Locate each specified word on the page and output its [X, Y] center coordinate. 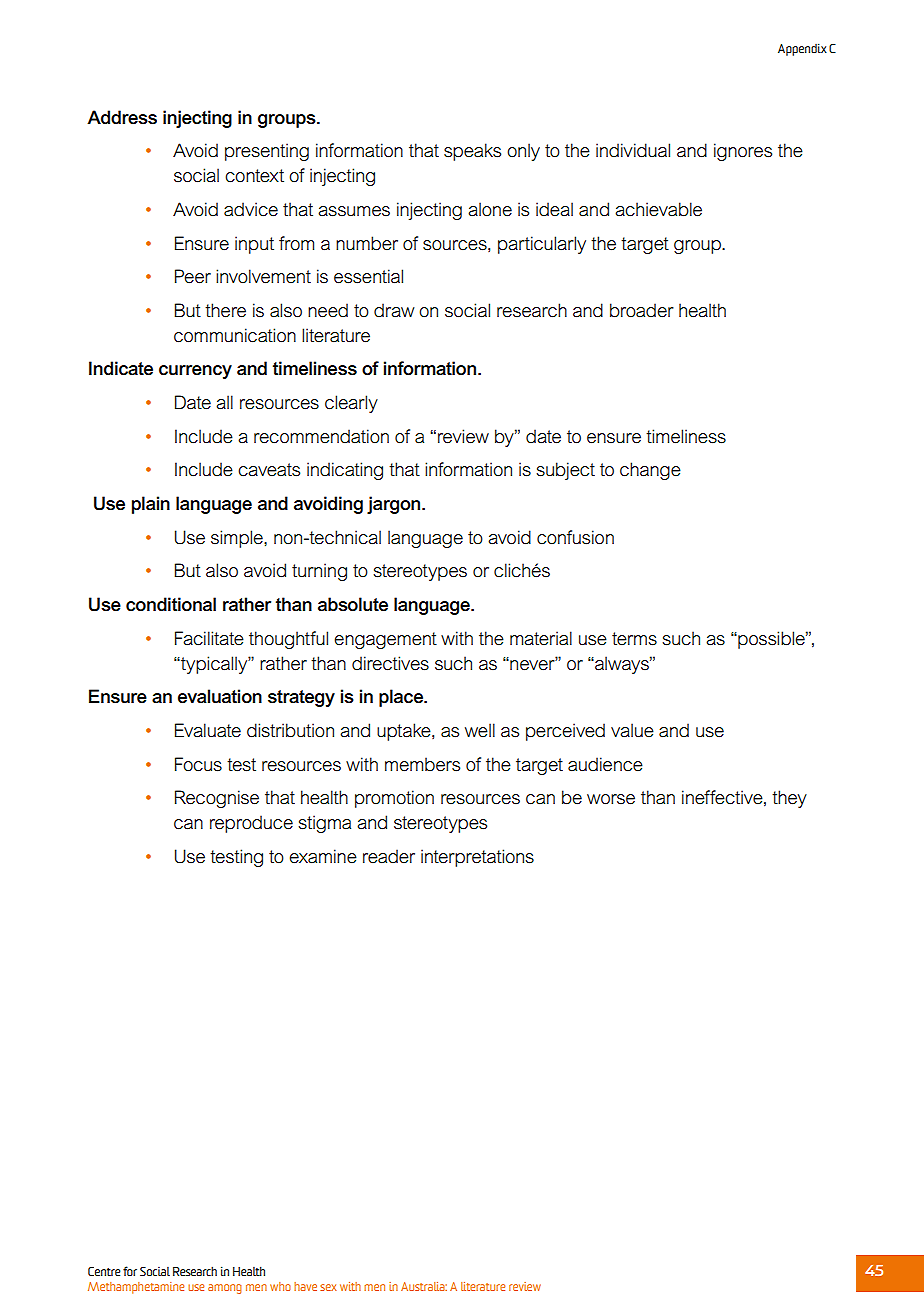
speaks [472, 152]
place [402, 698]
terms [634, 639]
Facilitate [209, 638]
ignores [743, 152]
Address [122, 117]
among [225, 1289]
